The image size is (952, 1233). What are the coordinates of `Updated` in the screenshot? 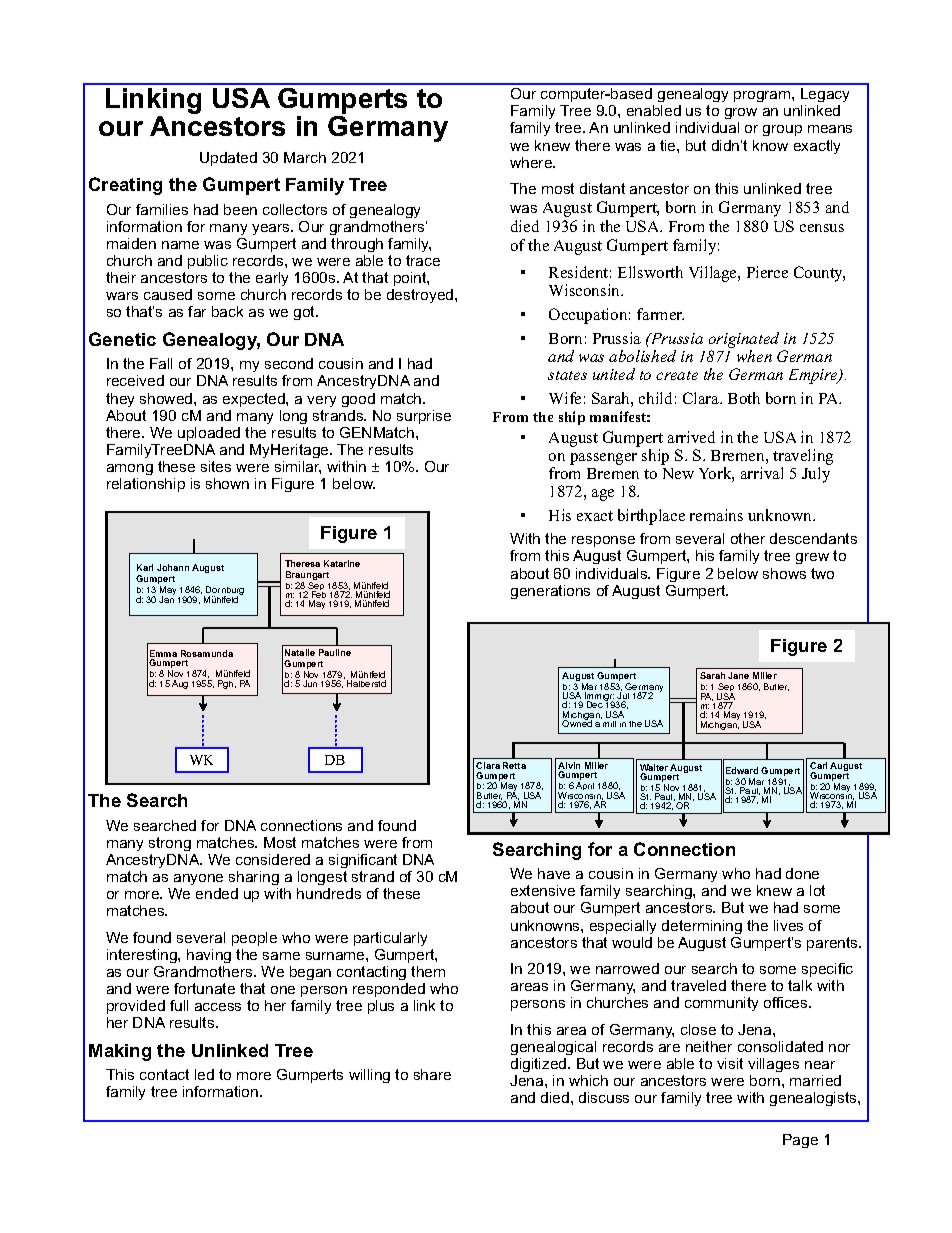 It's located at (228, 159).
